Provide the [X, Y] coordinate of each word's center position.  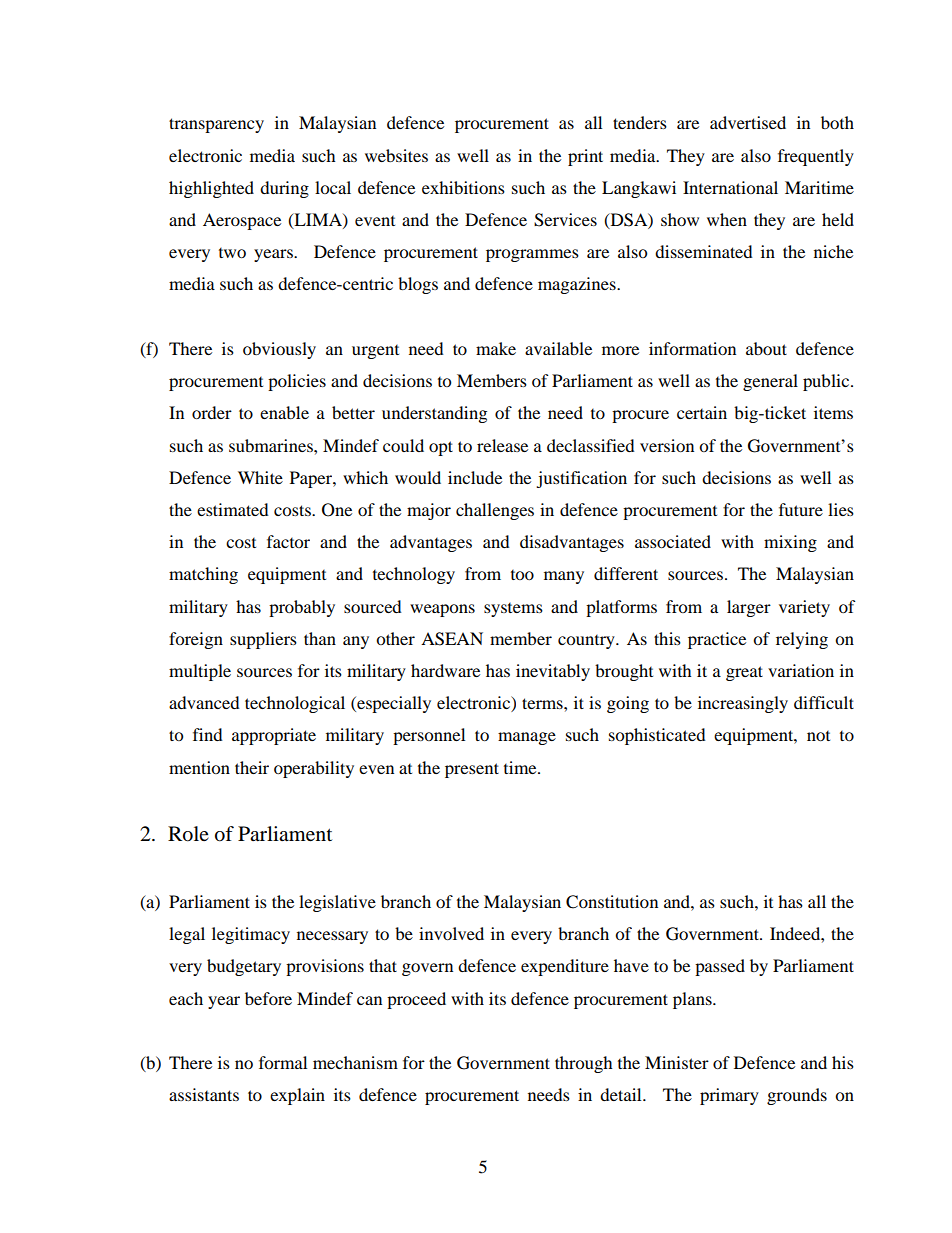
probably [302, 608]
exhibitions [463, 187]
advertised [748, 122]
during [284, 189]
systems [513, 610]
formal [283, 1062]
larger [749, 608]
